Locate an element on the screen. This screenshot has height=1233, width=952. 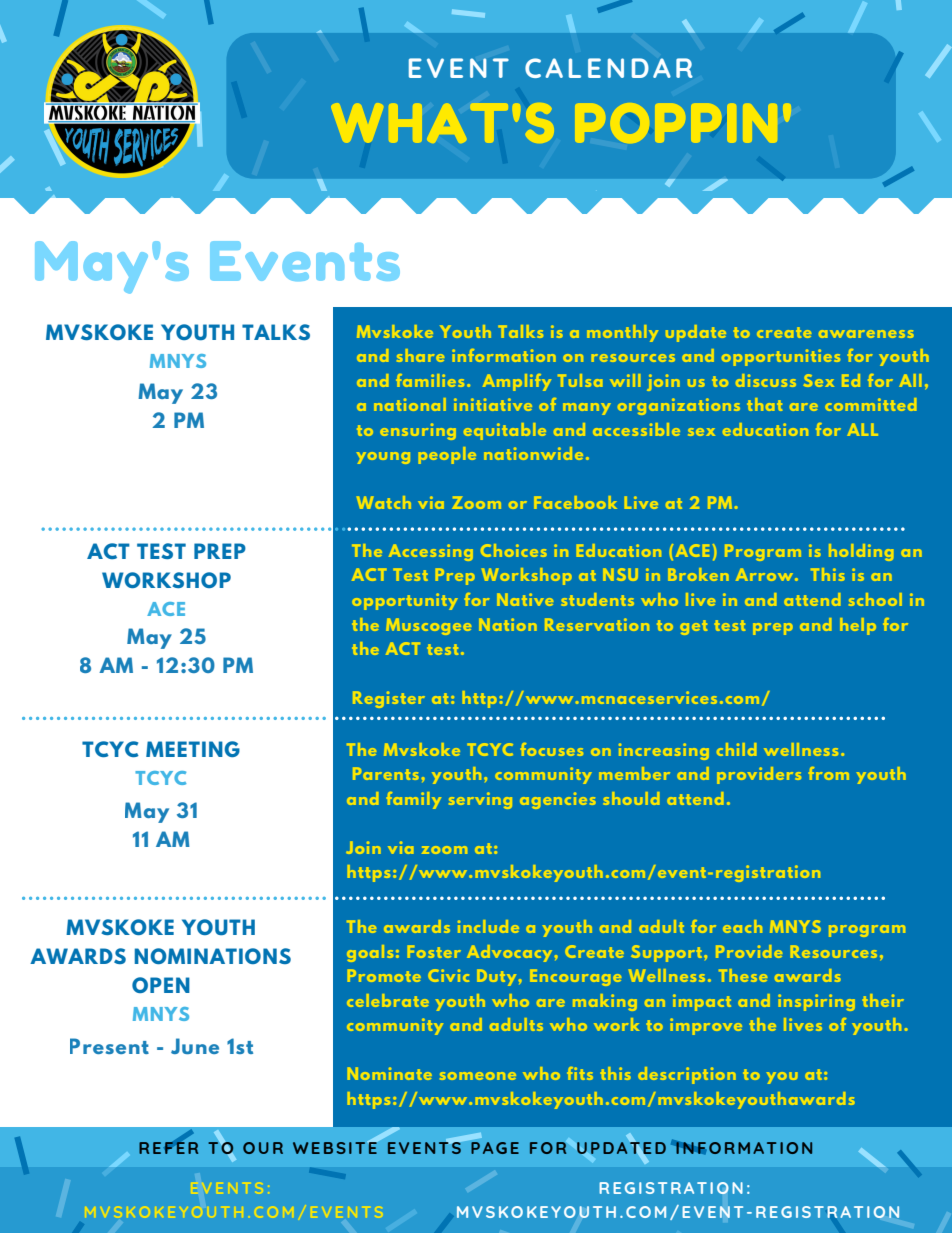
opportunities is located at coordinates (781, 357).
